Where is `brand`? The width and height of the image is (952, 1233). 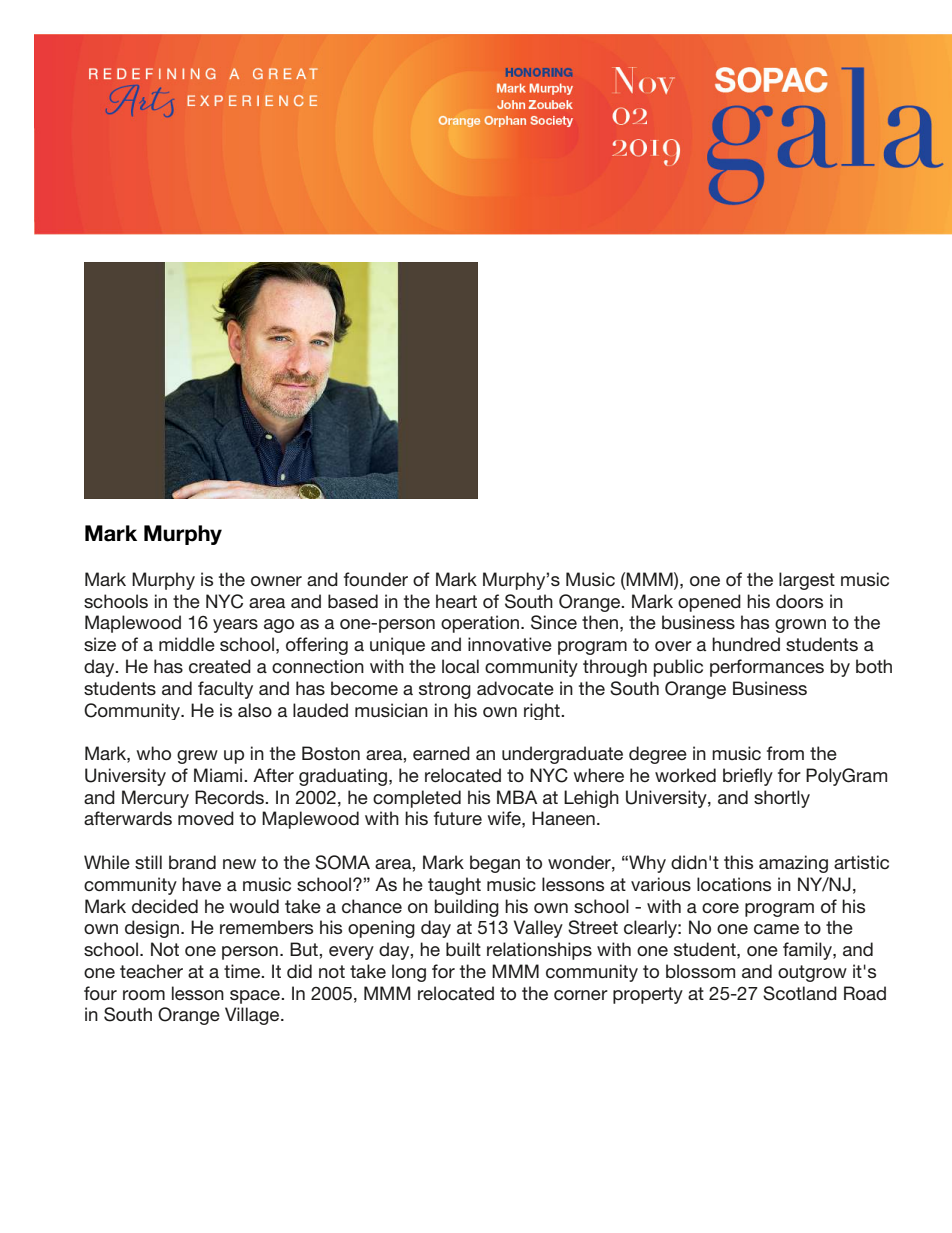
brand is located at coordinates (192, 862).
